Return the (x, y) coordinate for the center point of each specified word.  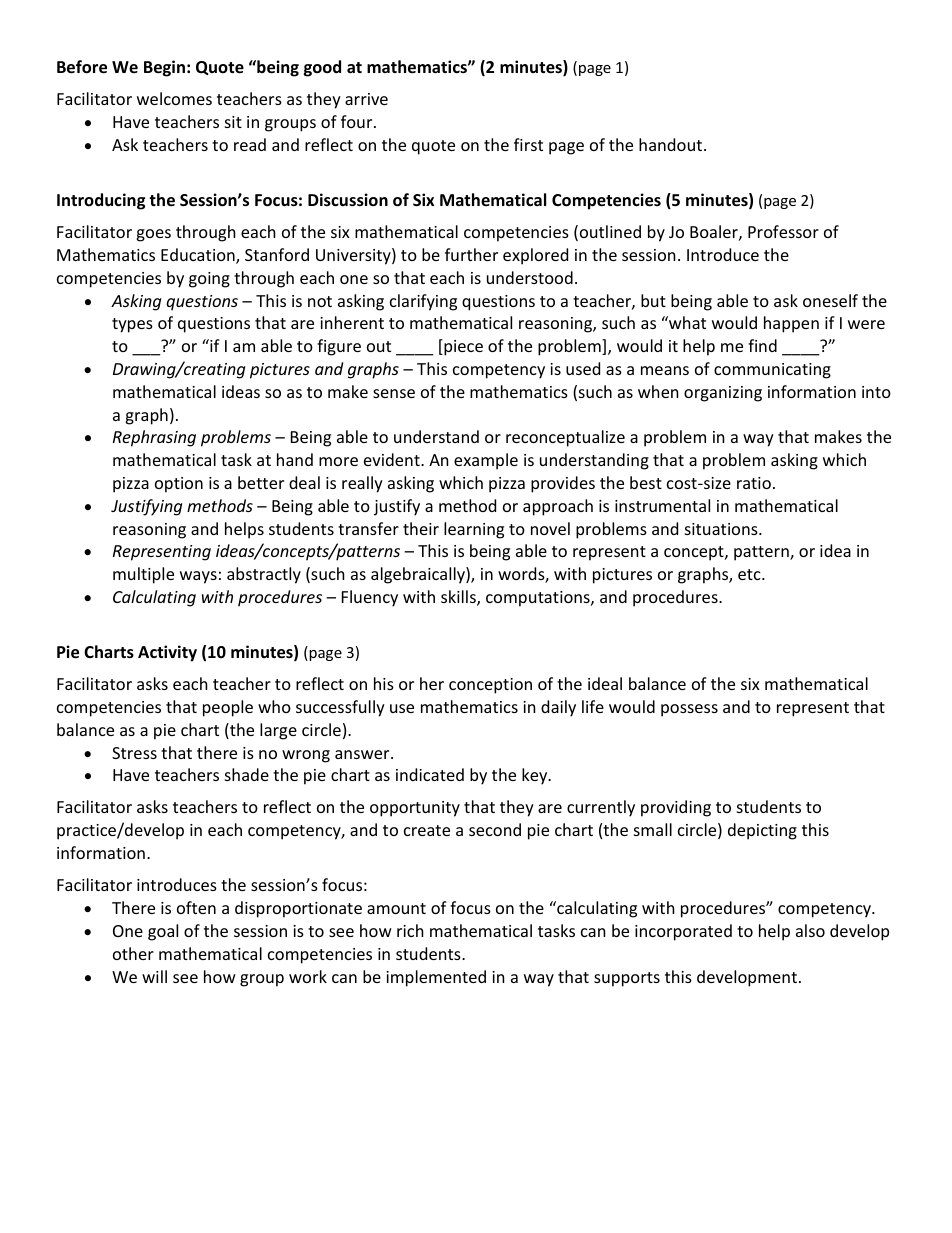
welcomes (174, 98)
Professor (783, 231)
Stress (134, 753)
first (528, 144)
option (179, 485)
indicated (430, 774)
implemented (436, 978)
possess (689, 710)
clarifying (423, 302)
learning (474, 530)
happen (791, 324)
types (132, 325)
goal (163, 932)
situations (722, 529)
